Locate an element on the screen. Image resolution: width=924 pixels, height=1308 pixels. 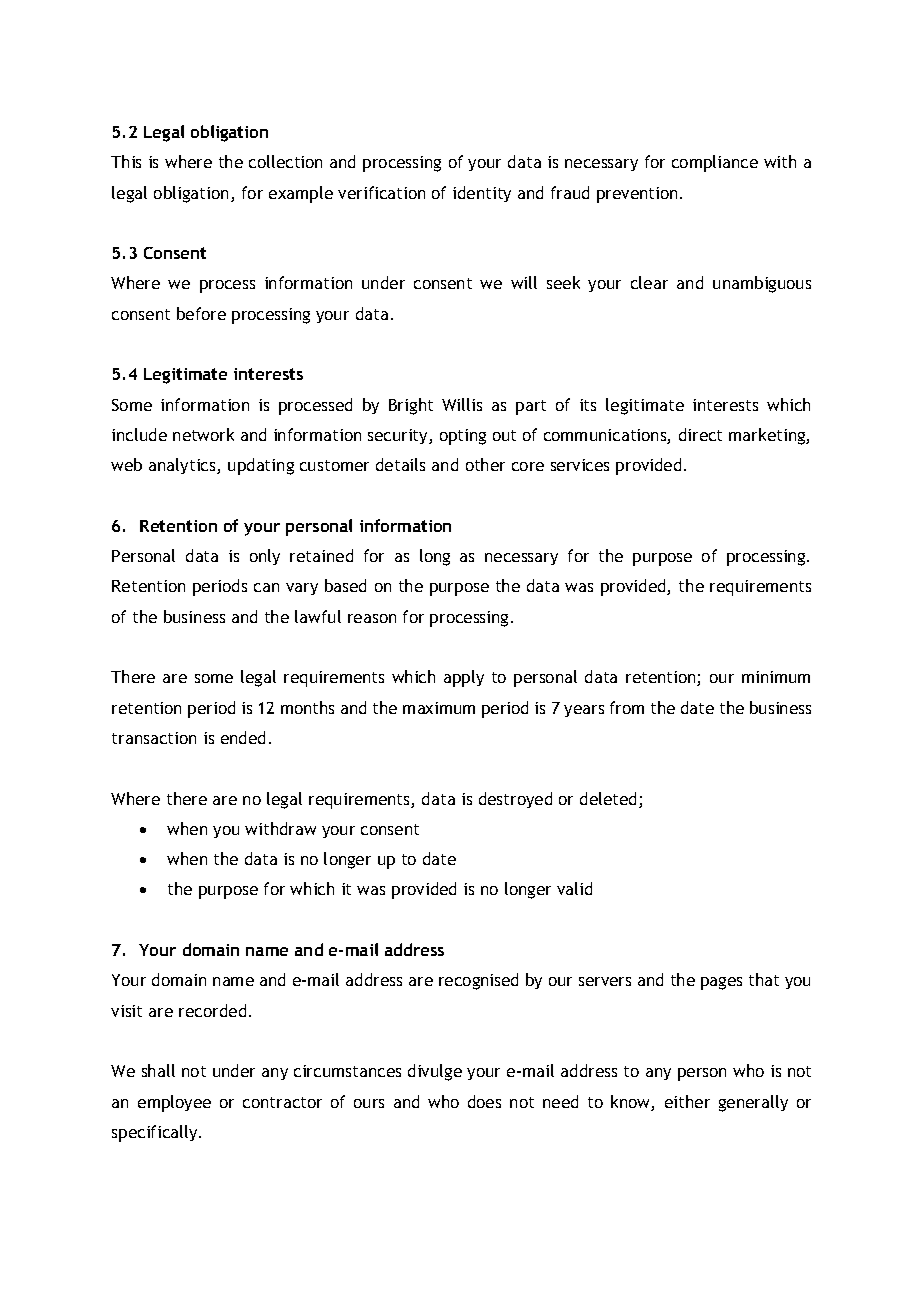
apply is located at coordinates (464, 678).
